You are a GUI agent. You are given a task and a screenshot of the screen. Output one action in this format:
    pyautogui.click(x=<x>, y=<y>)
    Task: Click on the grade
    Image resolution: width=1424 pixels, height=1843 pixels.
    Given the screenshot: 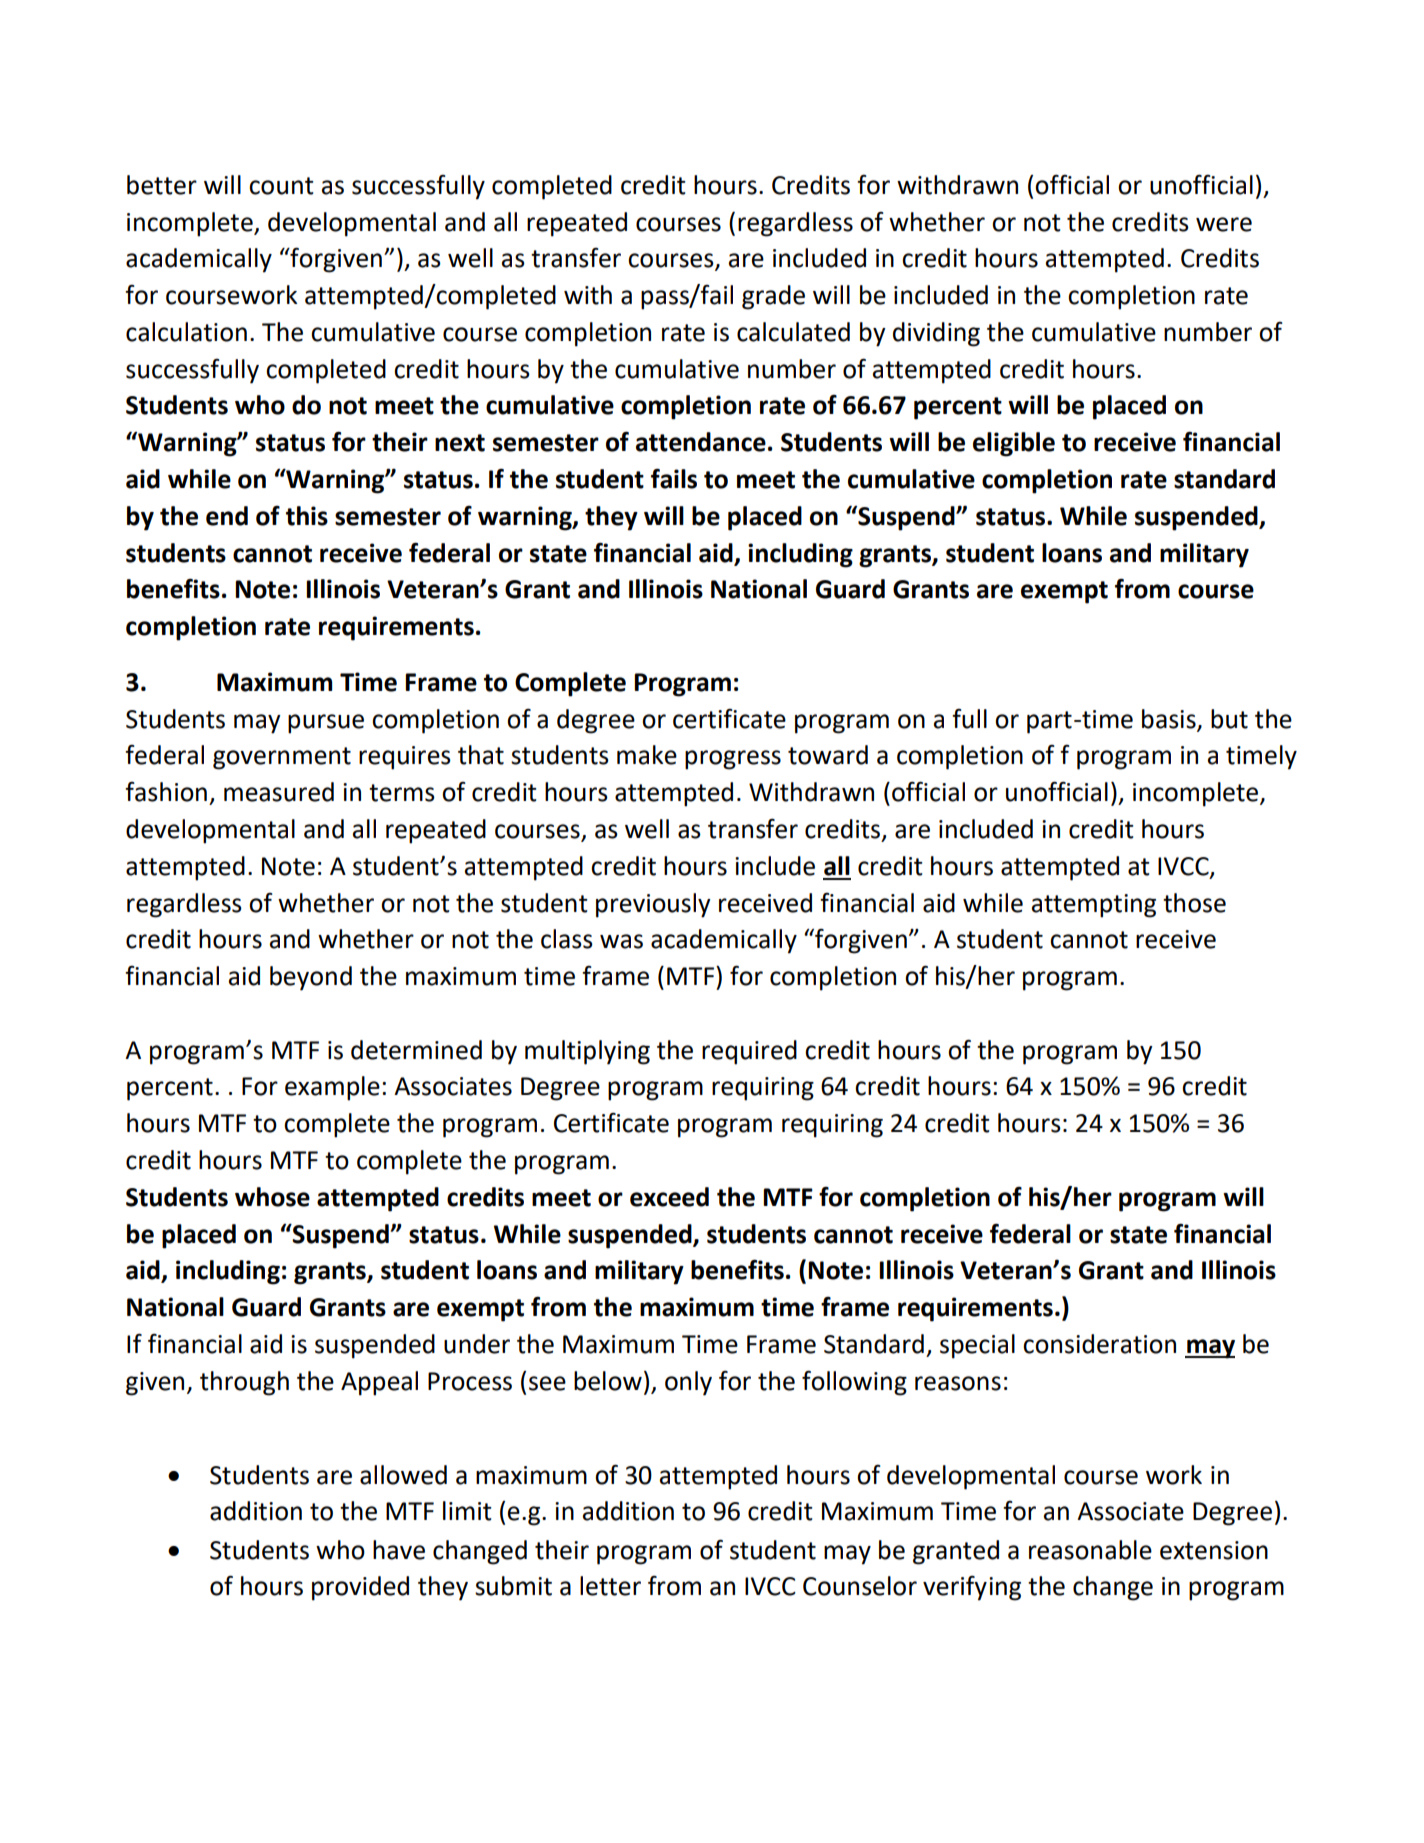 What is the action you would take?
    pyautogui.click(x=773, y=297)
